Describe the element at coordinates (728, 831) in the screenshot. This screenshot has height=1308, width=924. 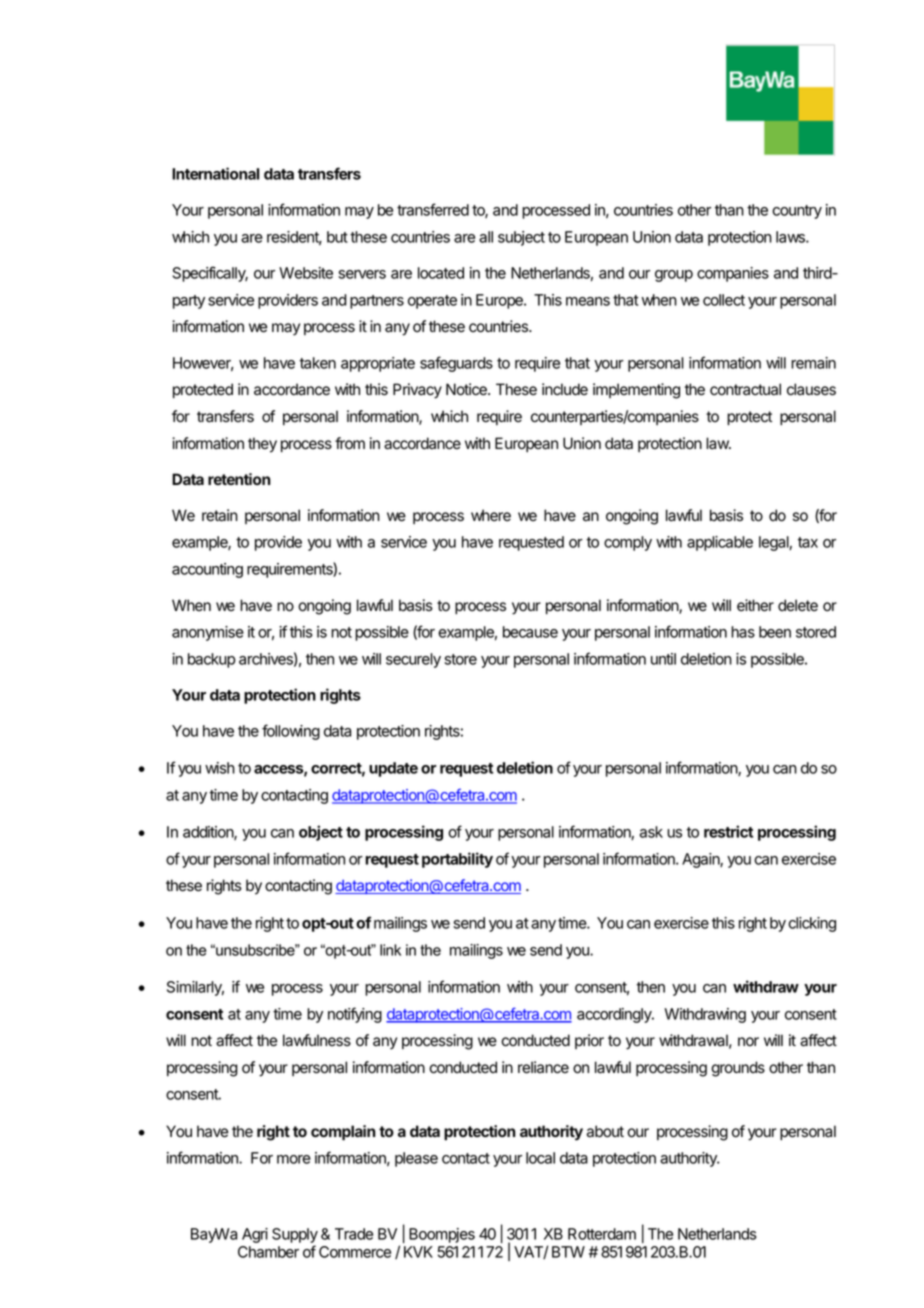
I see `restrict` at that location.
